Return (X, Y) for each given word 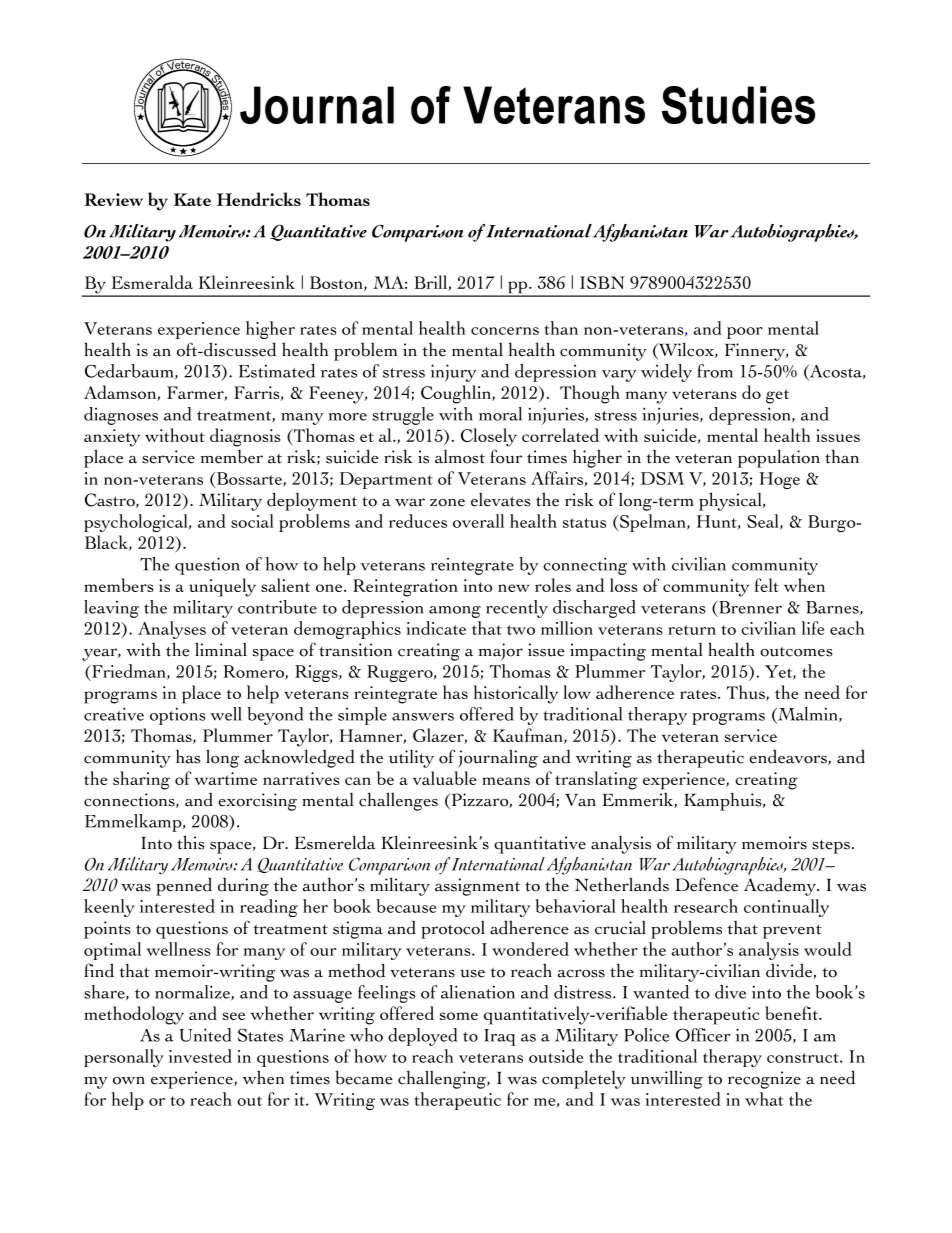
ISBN (602, 282)
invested (200, 1056)
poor (745, 333)
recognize (764, 1080)
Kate (192, 199)
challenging (443, 1079)
